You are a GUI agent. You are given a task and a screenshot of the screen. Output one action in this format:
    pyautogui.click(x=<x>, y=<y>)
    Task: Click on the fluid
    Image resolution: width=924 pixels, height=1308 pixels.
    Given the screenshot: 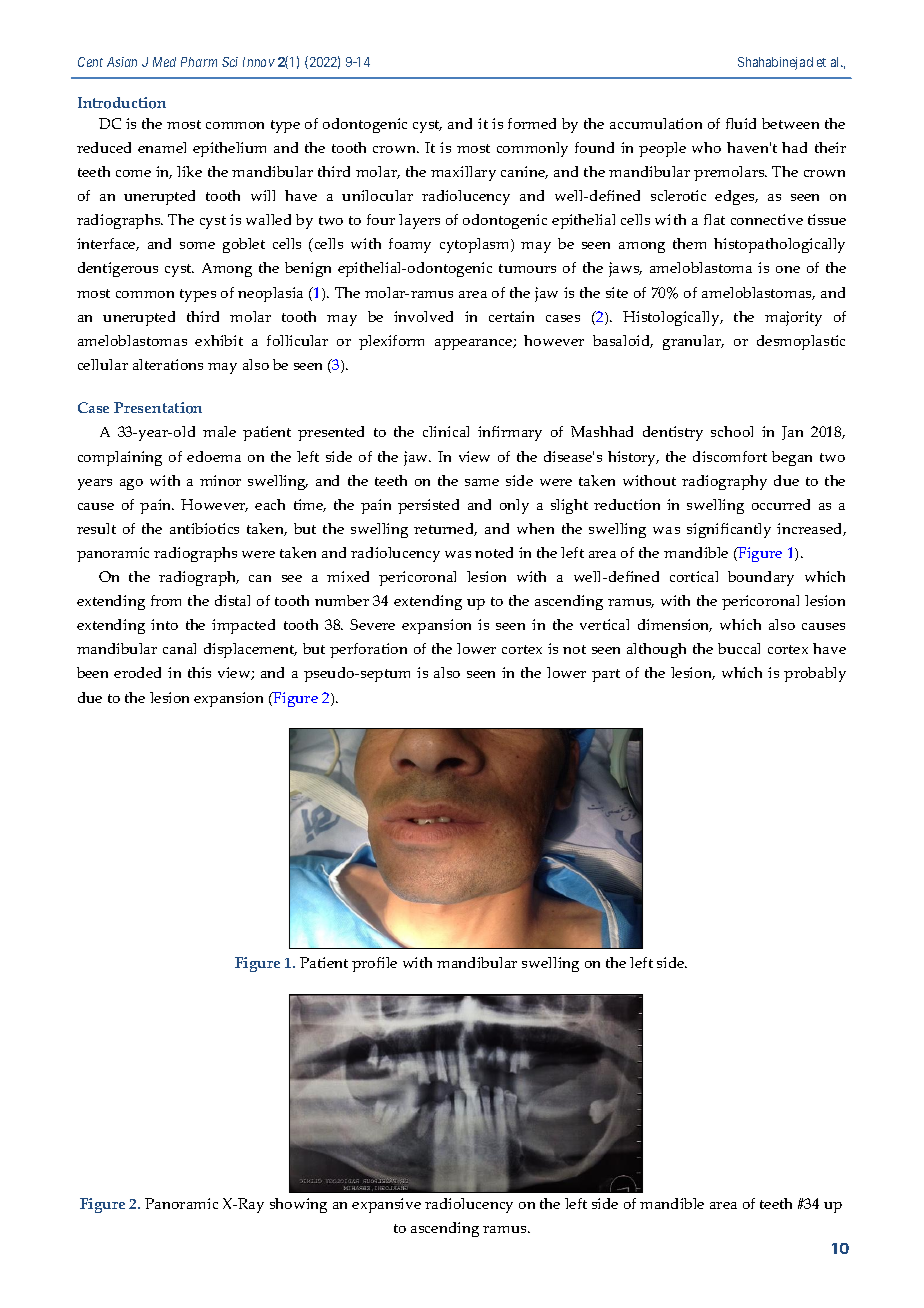 What is the action you would take?
    pyautogui.click(x=741, y=123)
